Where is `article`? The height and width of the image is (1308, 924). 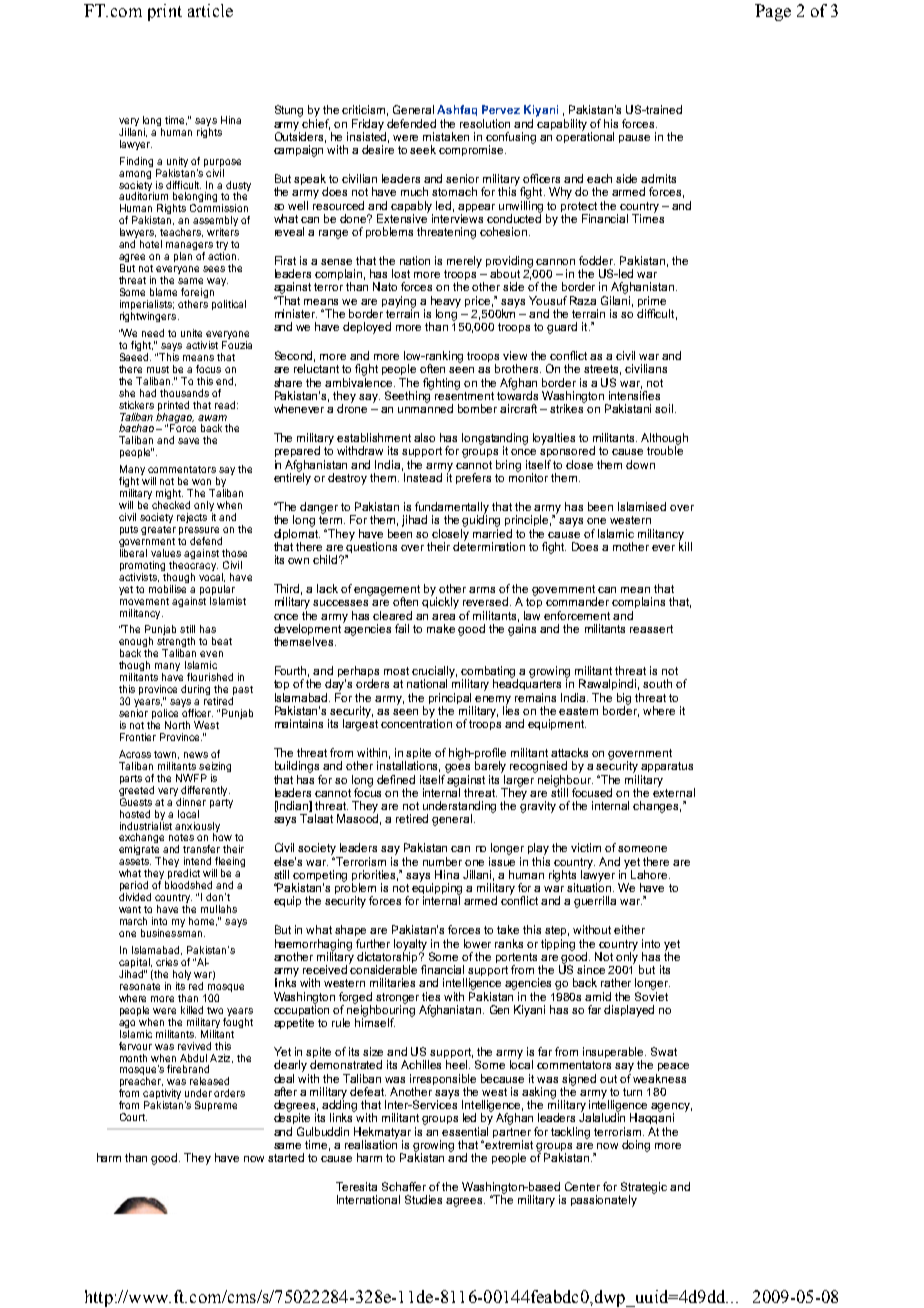
article is located at coordinates (210, 10).
